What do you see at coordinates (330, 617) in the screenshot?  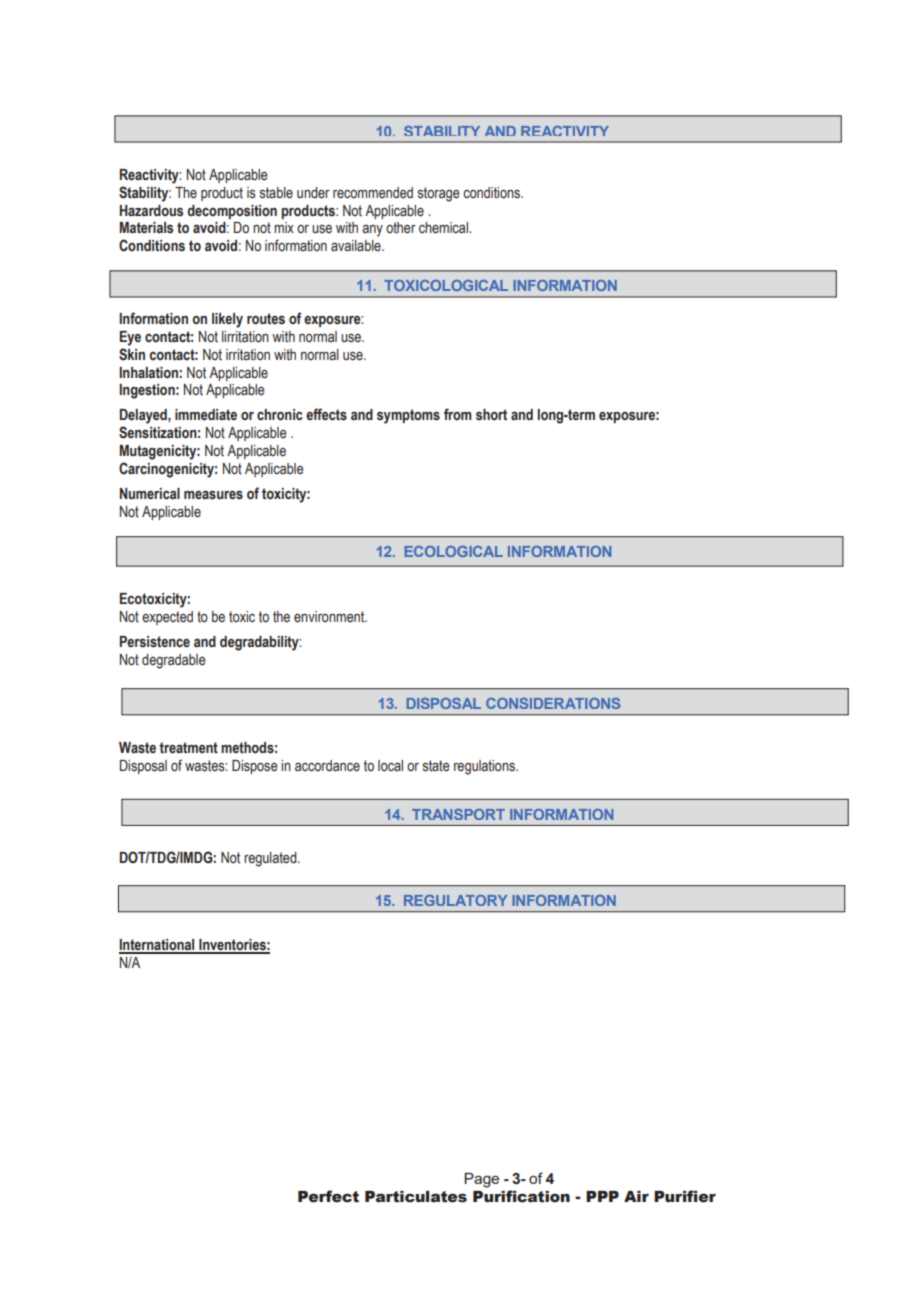 I see `environment` at bounding box center [330, 617].
